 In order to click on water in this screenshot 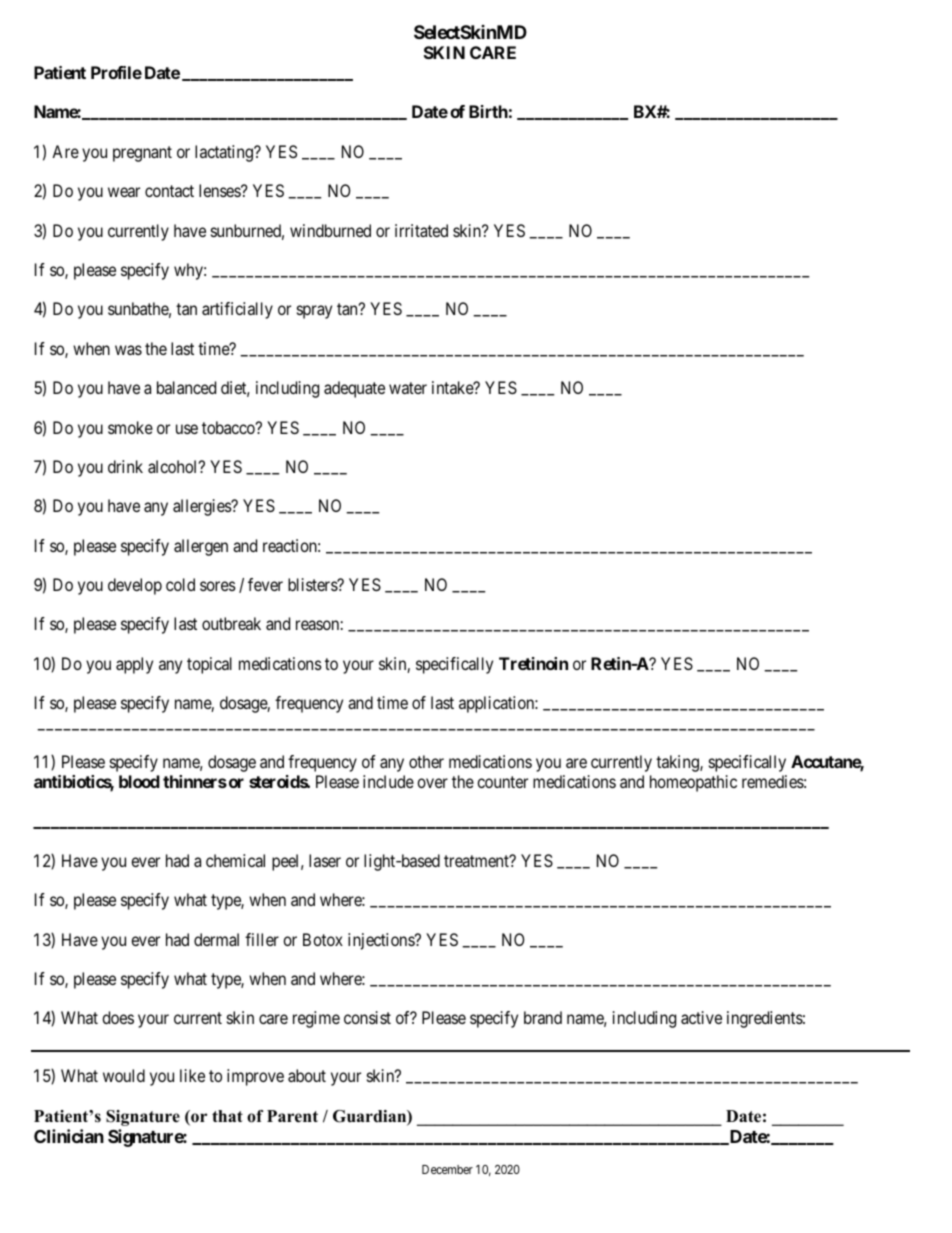, I will do `click(408, 388)`.
